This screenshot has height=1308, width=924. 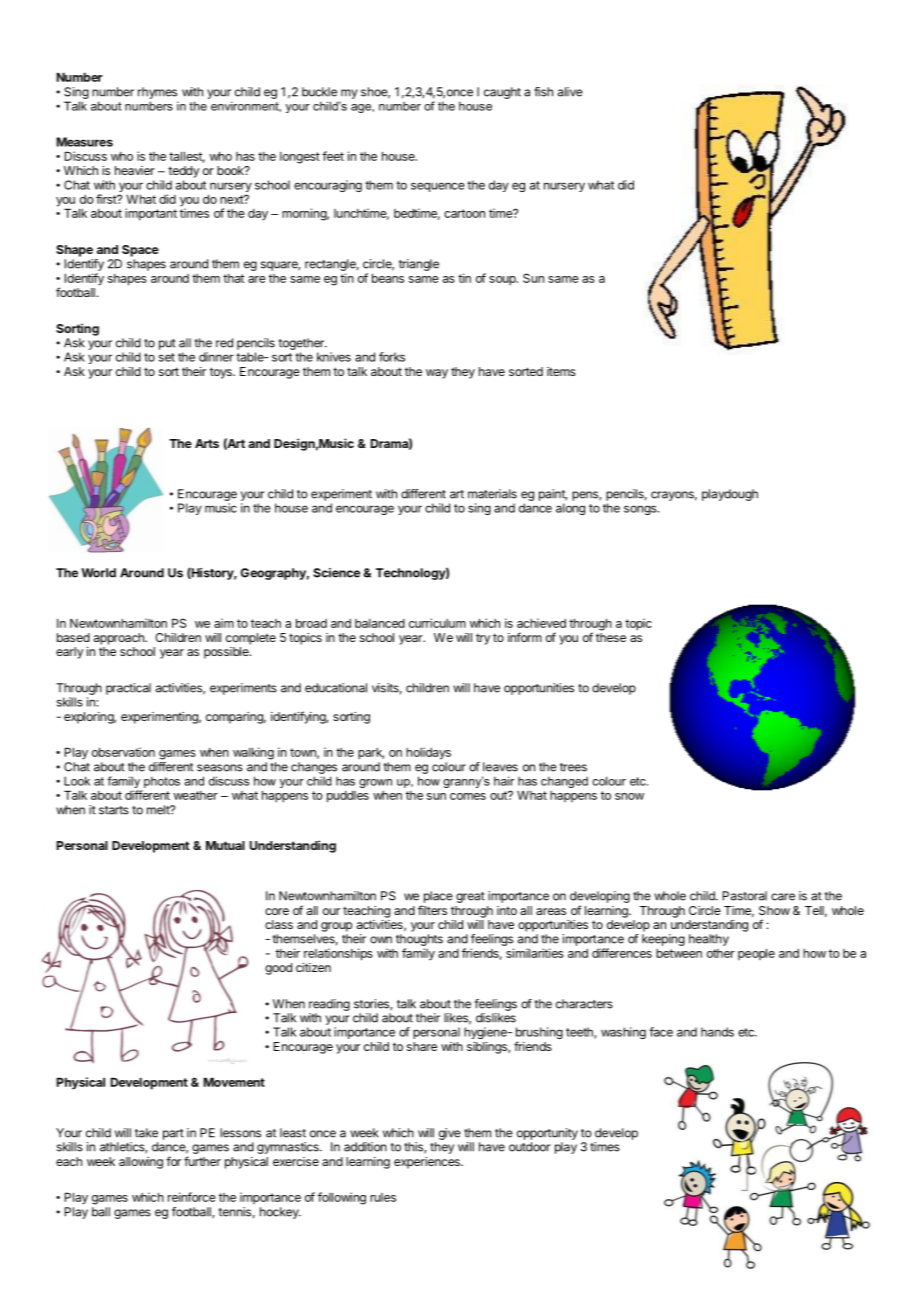 What do you see at coordinates (561, 371) in the screenshot?
I see `items` at bounding box center [561, 371].
